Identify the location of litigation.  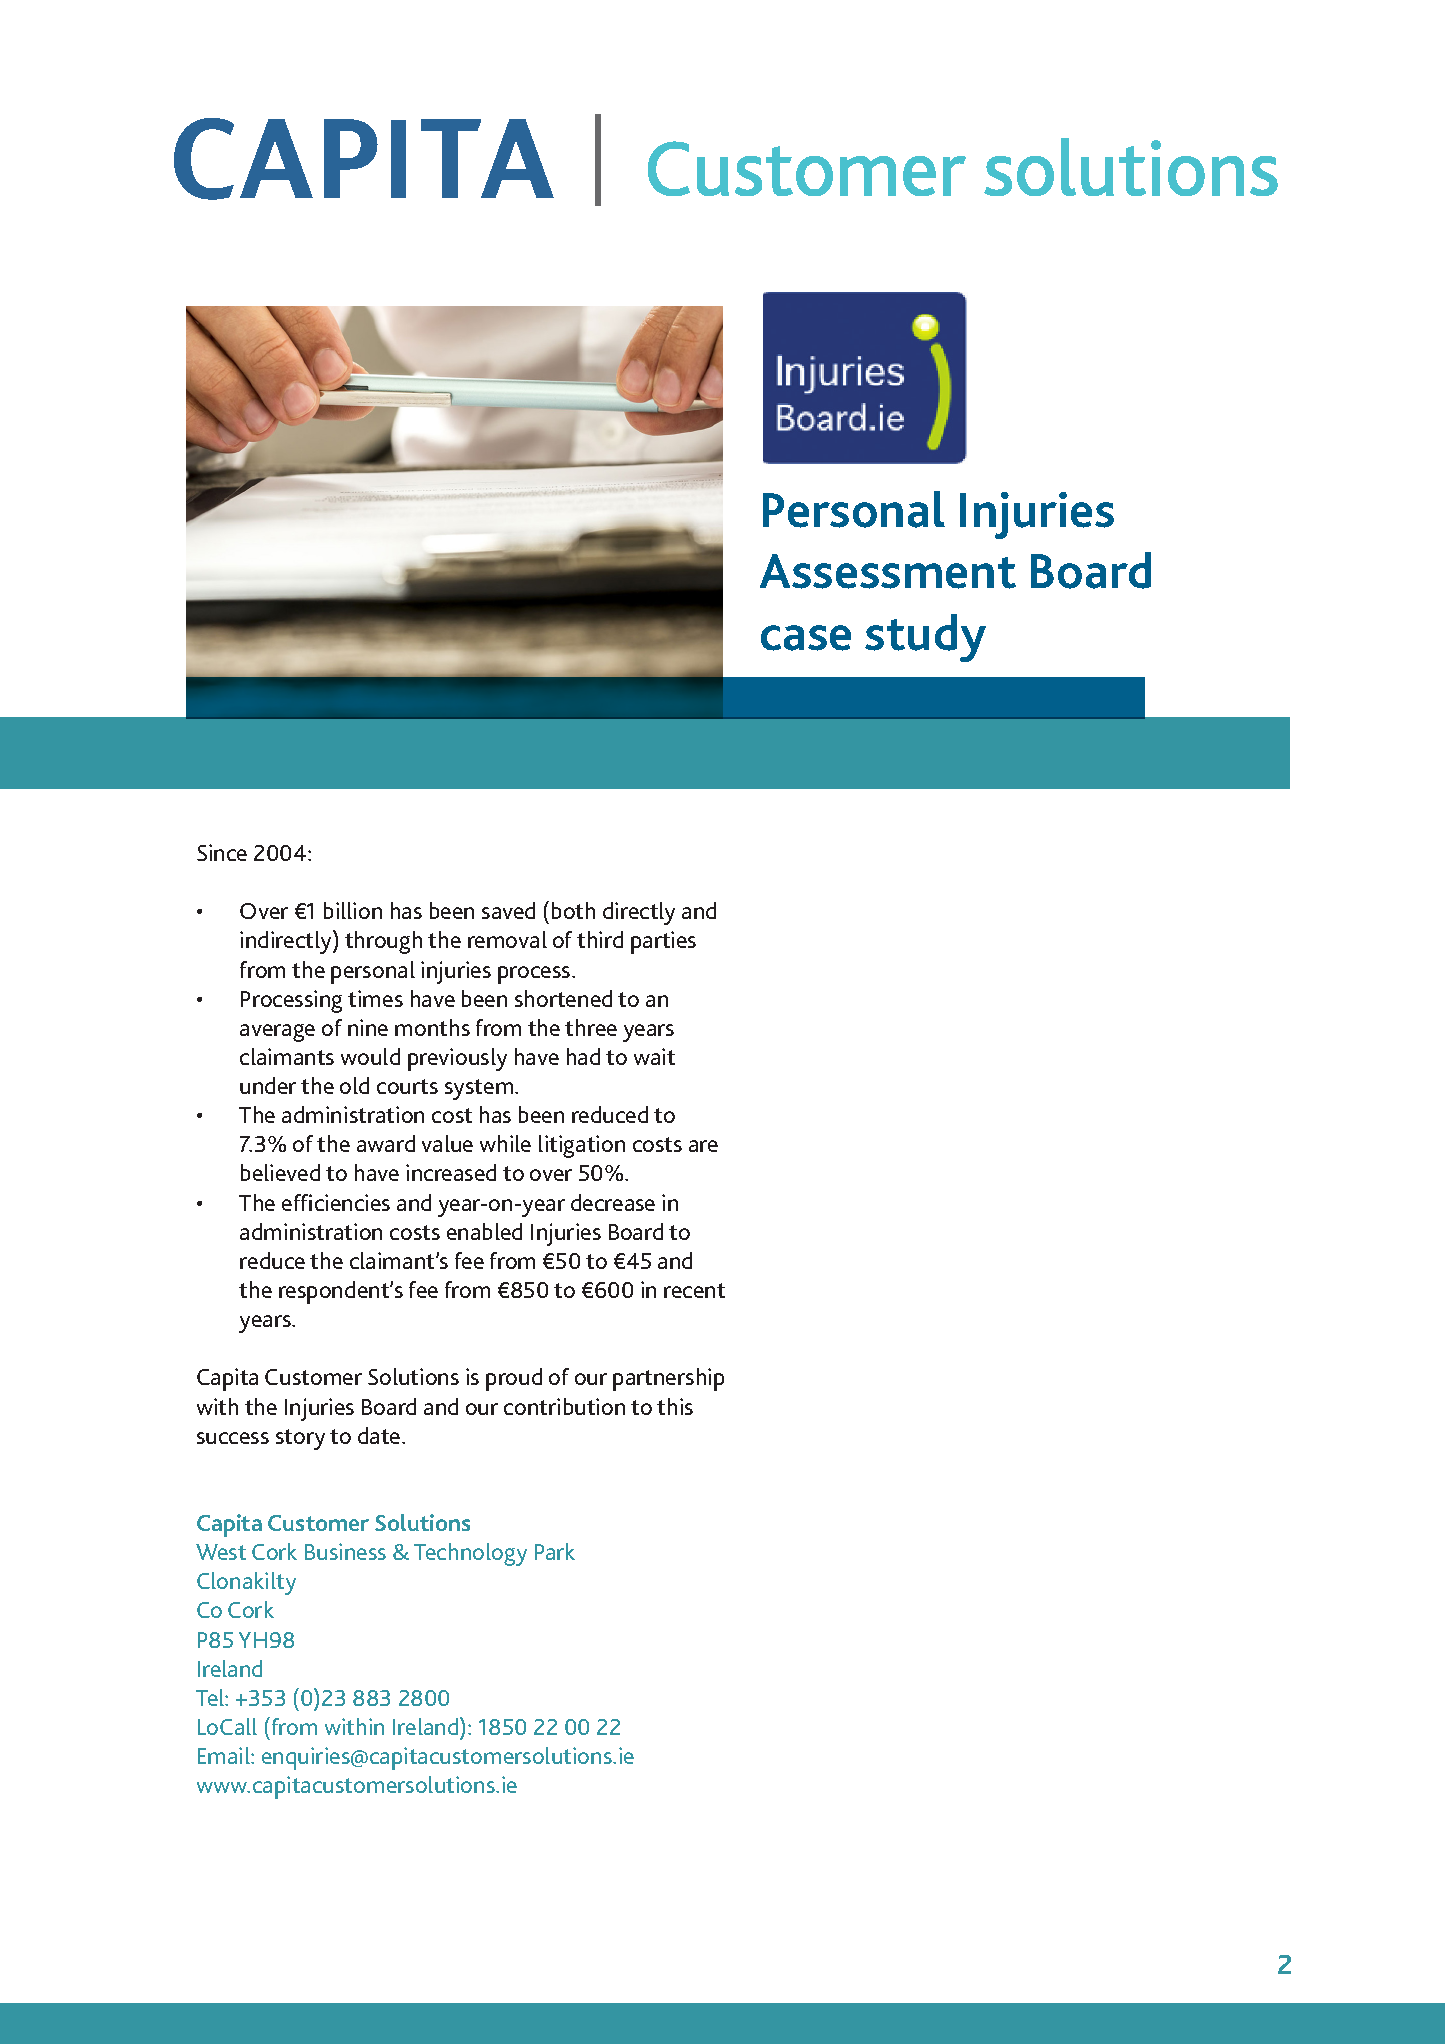
(582, 1146).
